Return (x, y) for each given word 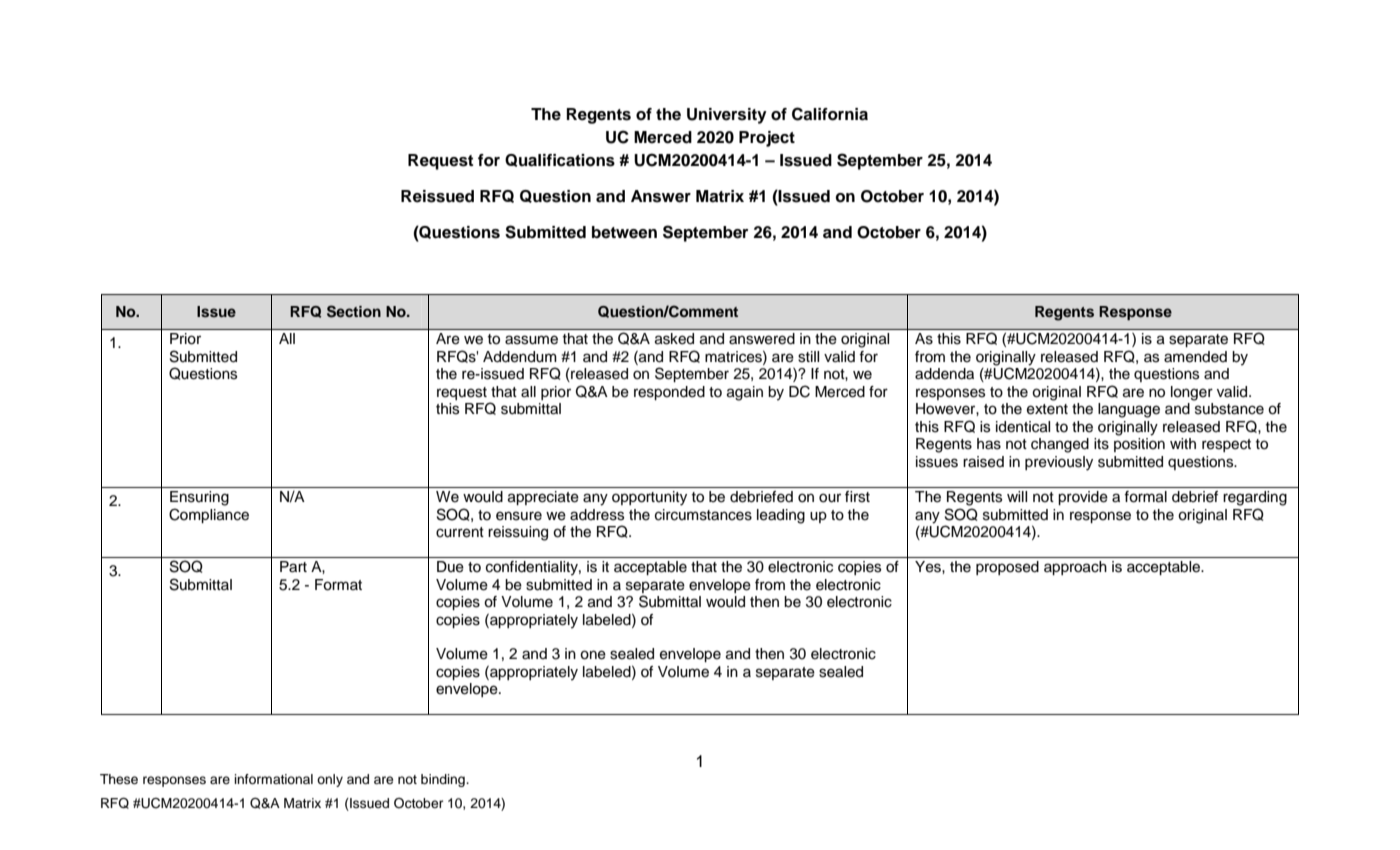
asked (674, 339)
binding (444, 780)
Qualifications (560, 160)
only (330, 780)
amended (1195, 357)
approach (1075, 568)
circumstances (703, 515)
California (830, 114)
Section (354, 311)
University (727, 116)
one (593, 655)
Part (293, 567)
